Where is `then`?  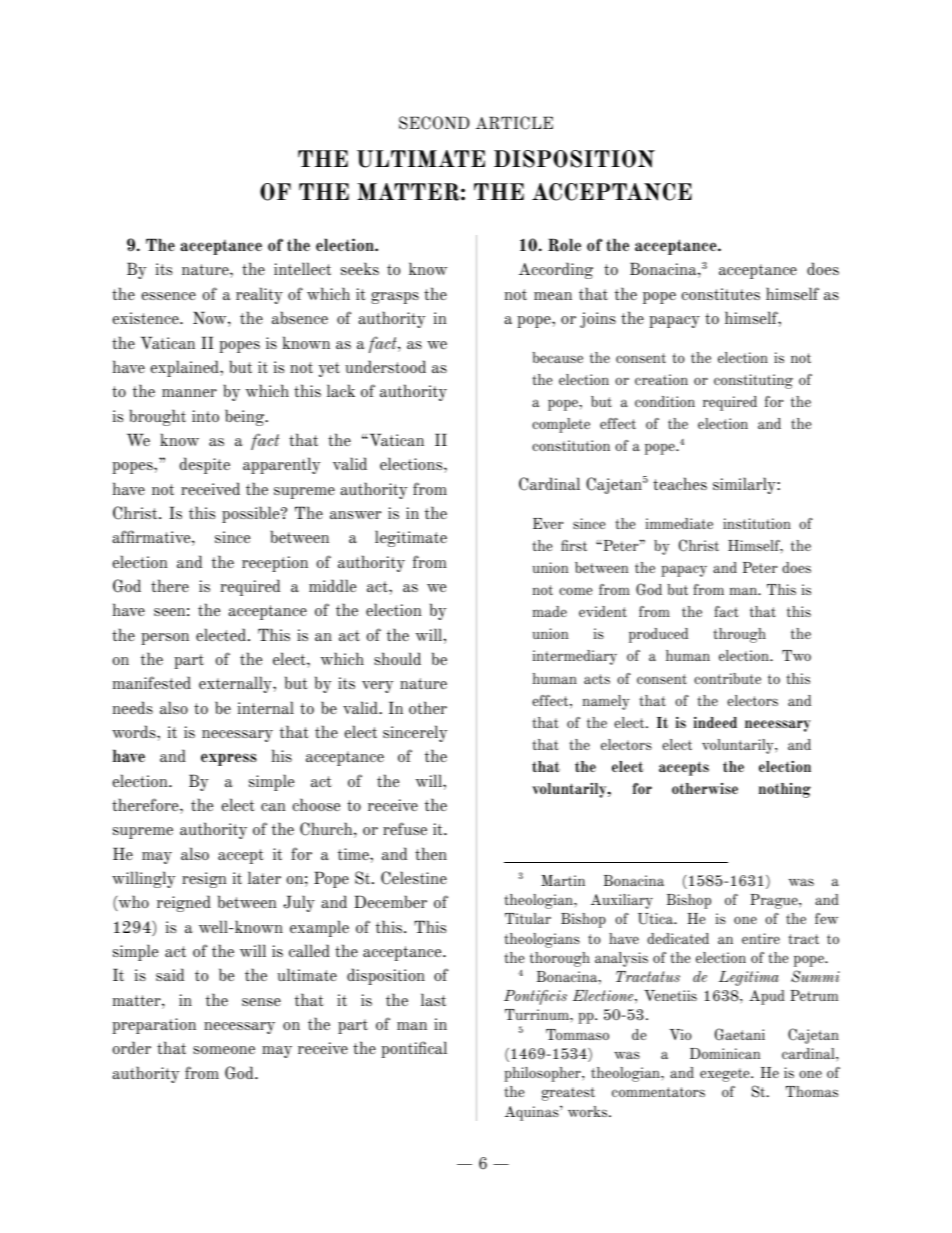 then is located at coordinates (431, 853).
